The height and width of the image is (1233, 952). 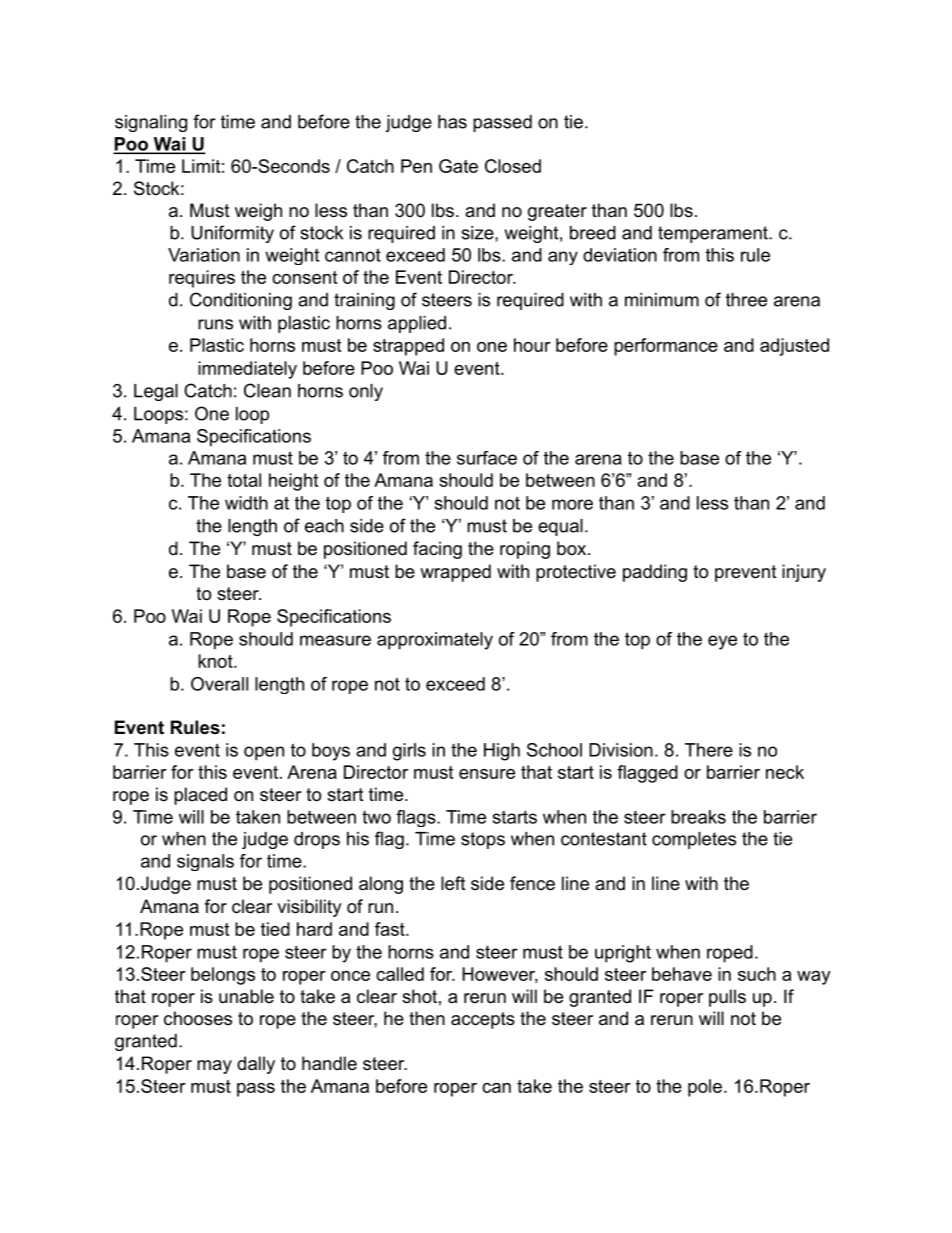 What do you see at coordinates (458, 166) in the image?
I see `Gate` at bounding box center [458, 166].
